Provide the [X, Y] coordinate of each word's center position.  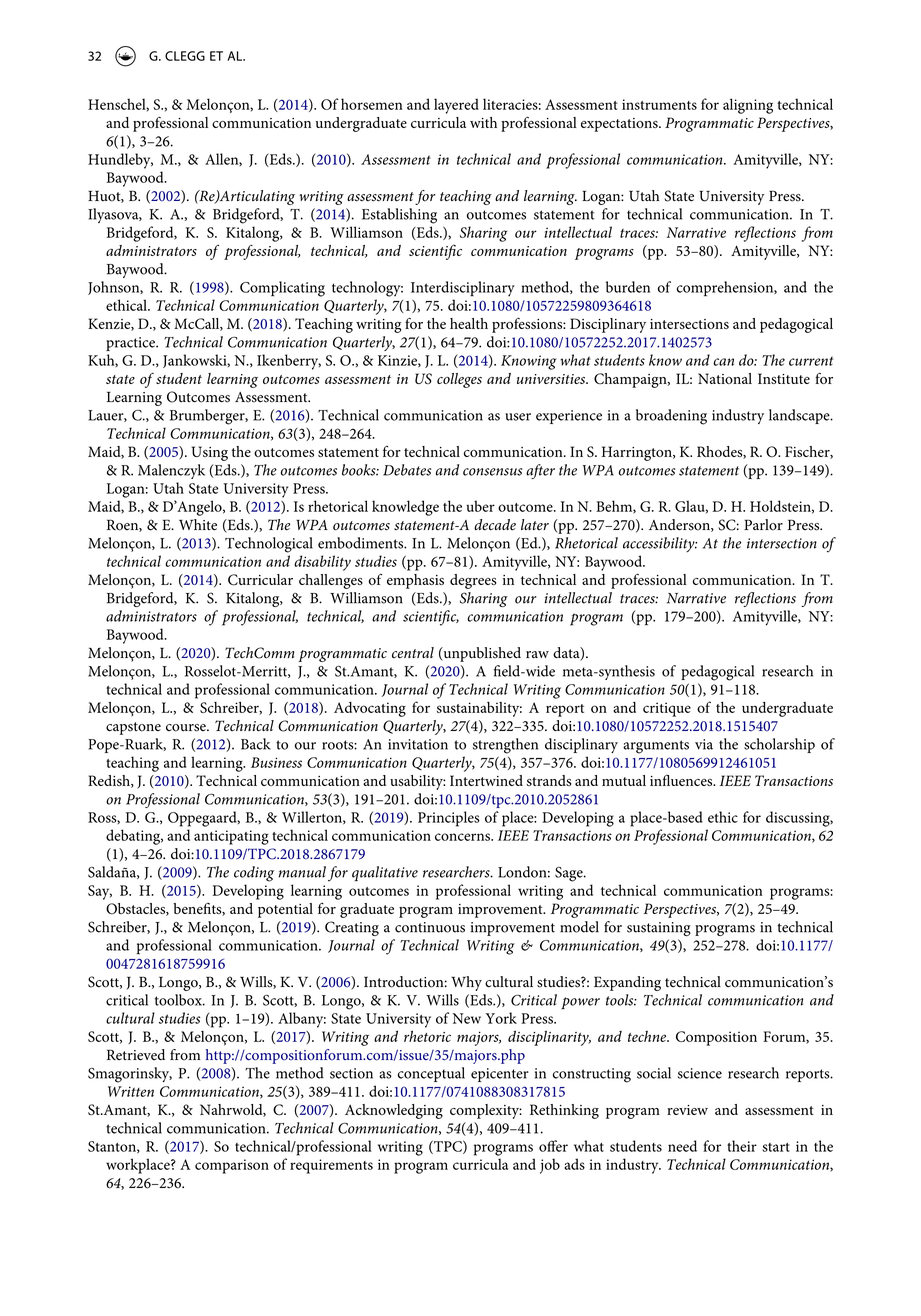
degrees [473, 581]
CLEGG [185, 56]
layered [456, 106]
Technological [269, 545]
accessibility [660, 544]
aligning [748, 106]
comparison [232, 1166]
